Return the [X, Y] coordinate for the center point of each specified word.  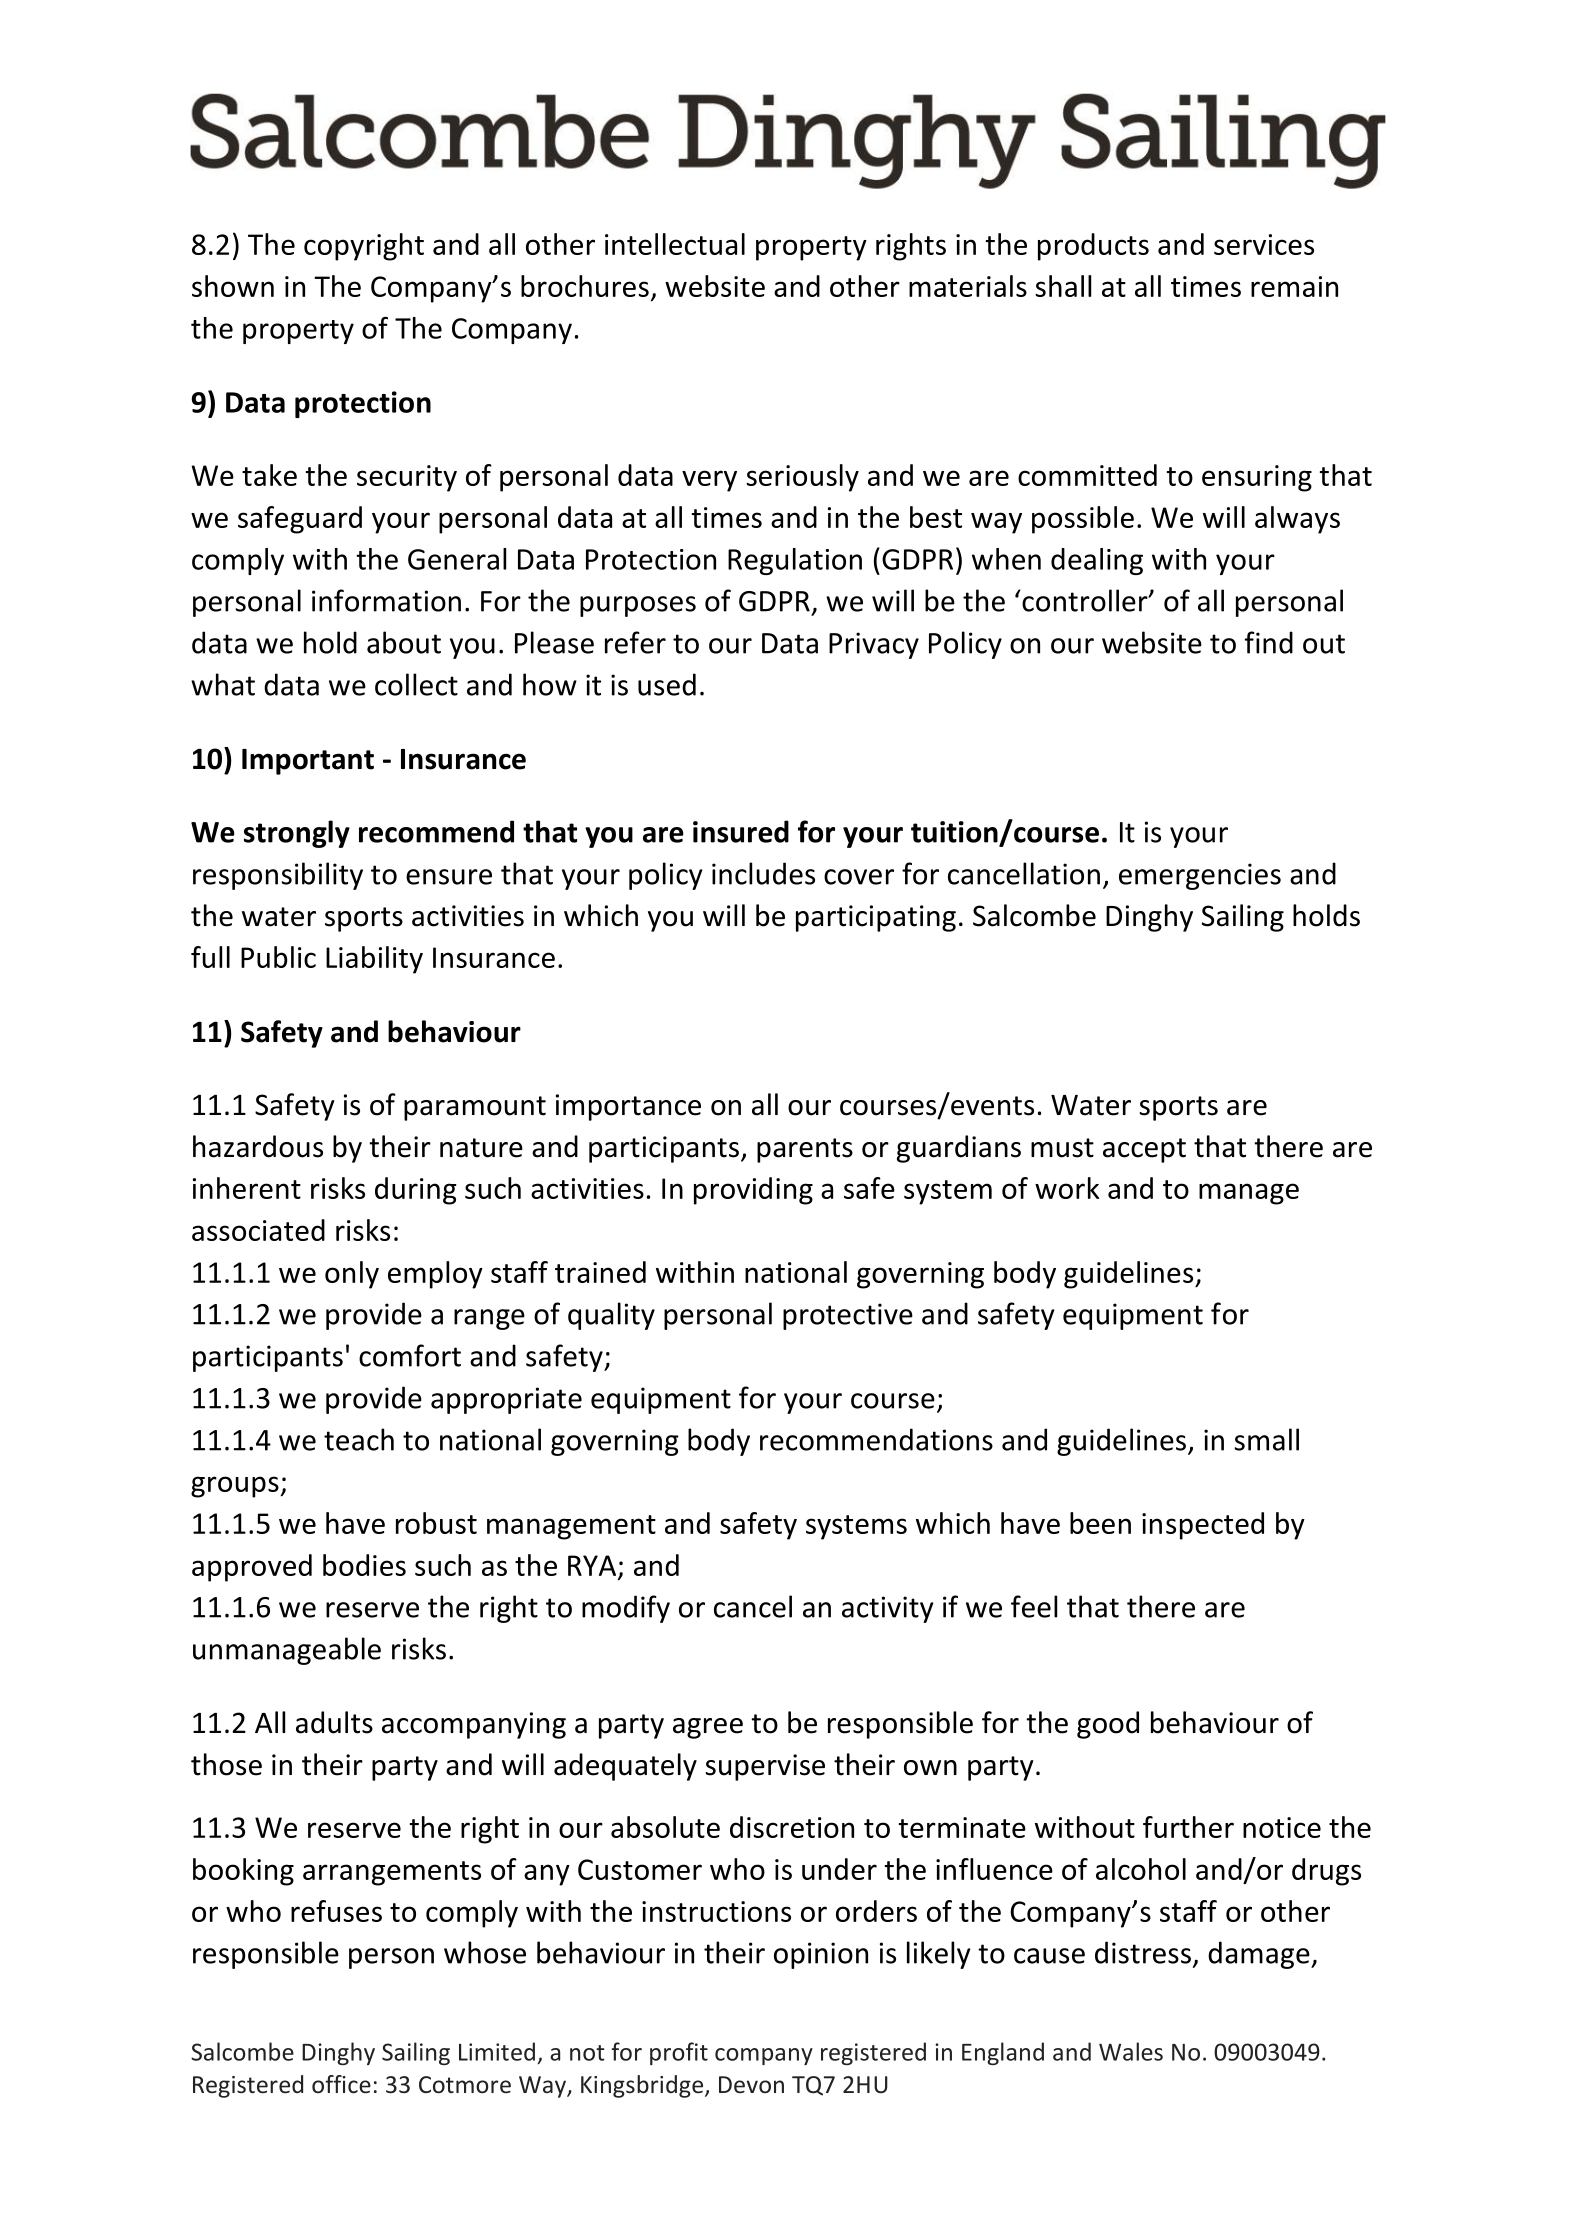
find [1269, 642]
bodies [364, 1565]
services [1264, 244]
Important [308, 762]
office [341, 2084]
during [416, 1191]
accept [1144, 1150]
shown [233, 286]
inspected [1203, 1526]
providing [753, 1191]
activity [887, 1609]
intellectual [675, 244]
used [667, 684]
